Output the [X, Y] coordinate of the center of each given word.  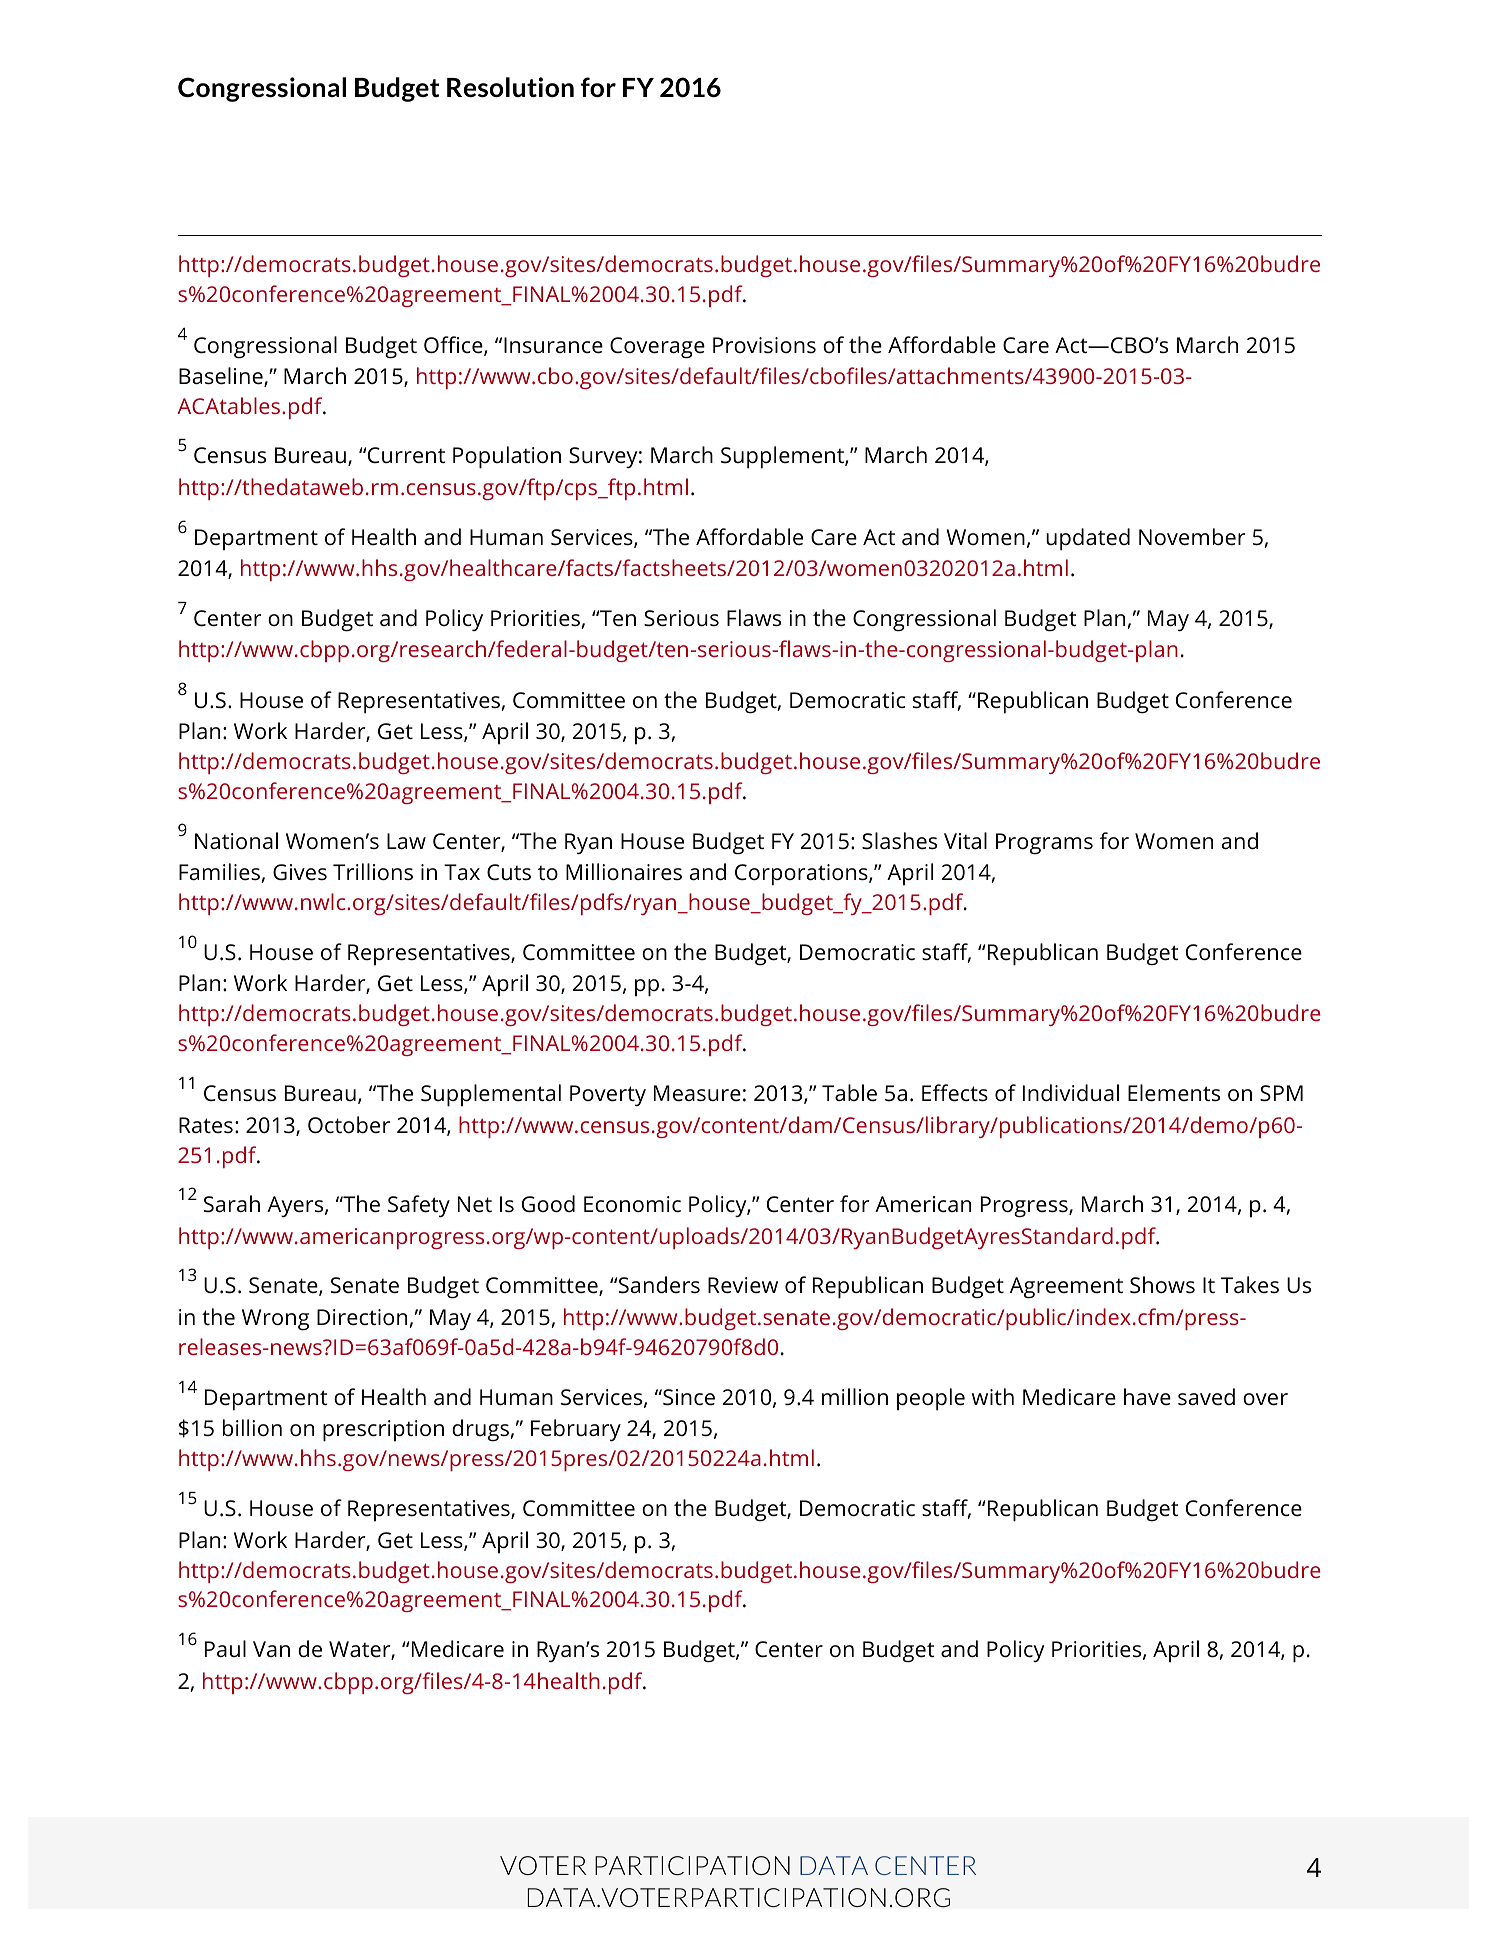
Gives [300, 872]
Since [688, 1397]
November [1192, 537]
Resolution [510, 87]
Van [271, 1649]
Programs [1044, 844]
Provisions [764, 345]
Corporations [802, 875]
